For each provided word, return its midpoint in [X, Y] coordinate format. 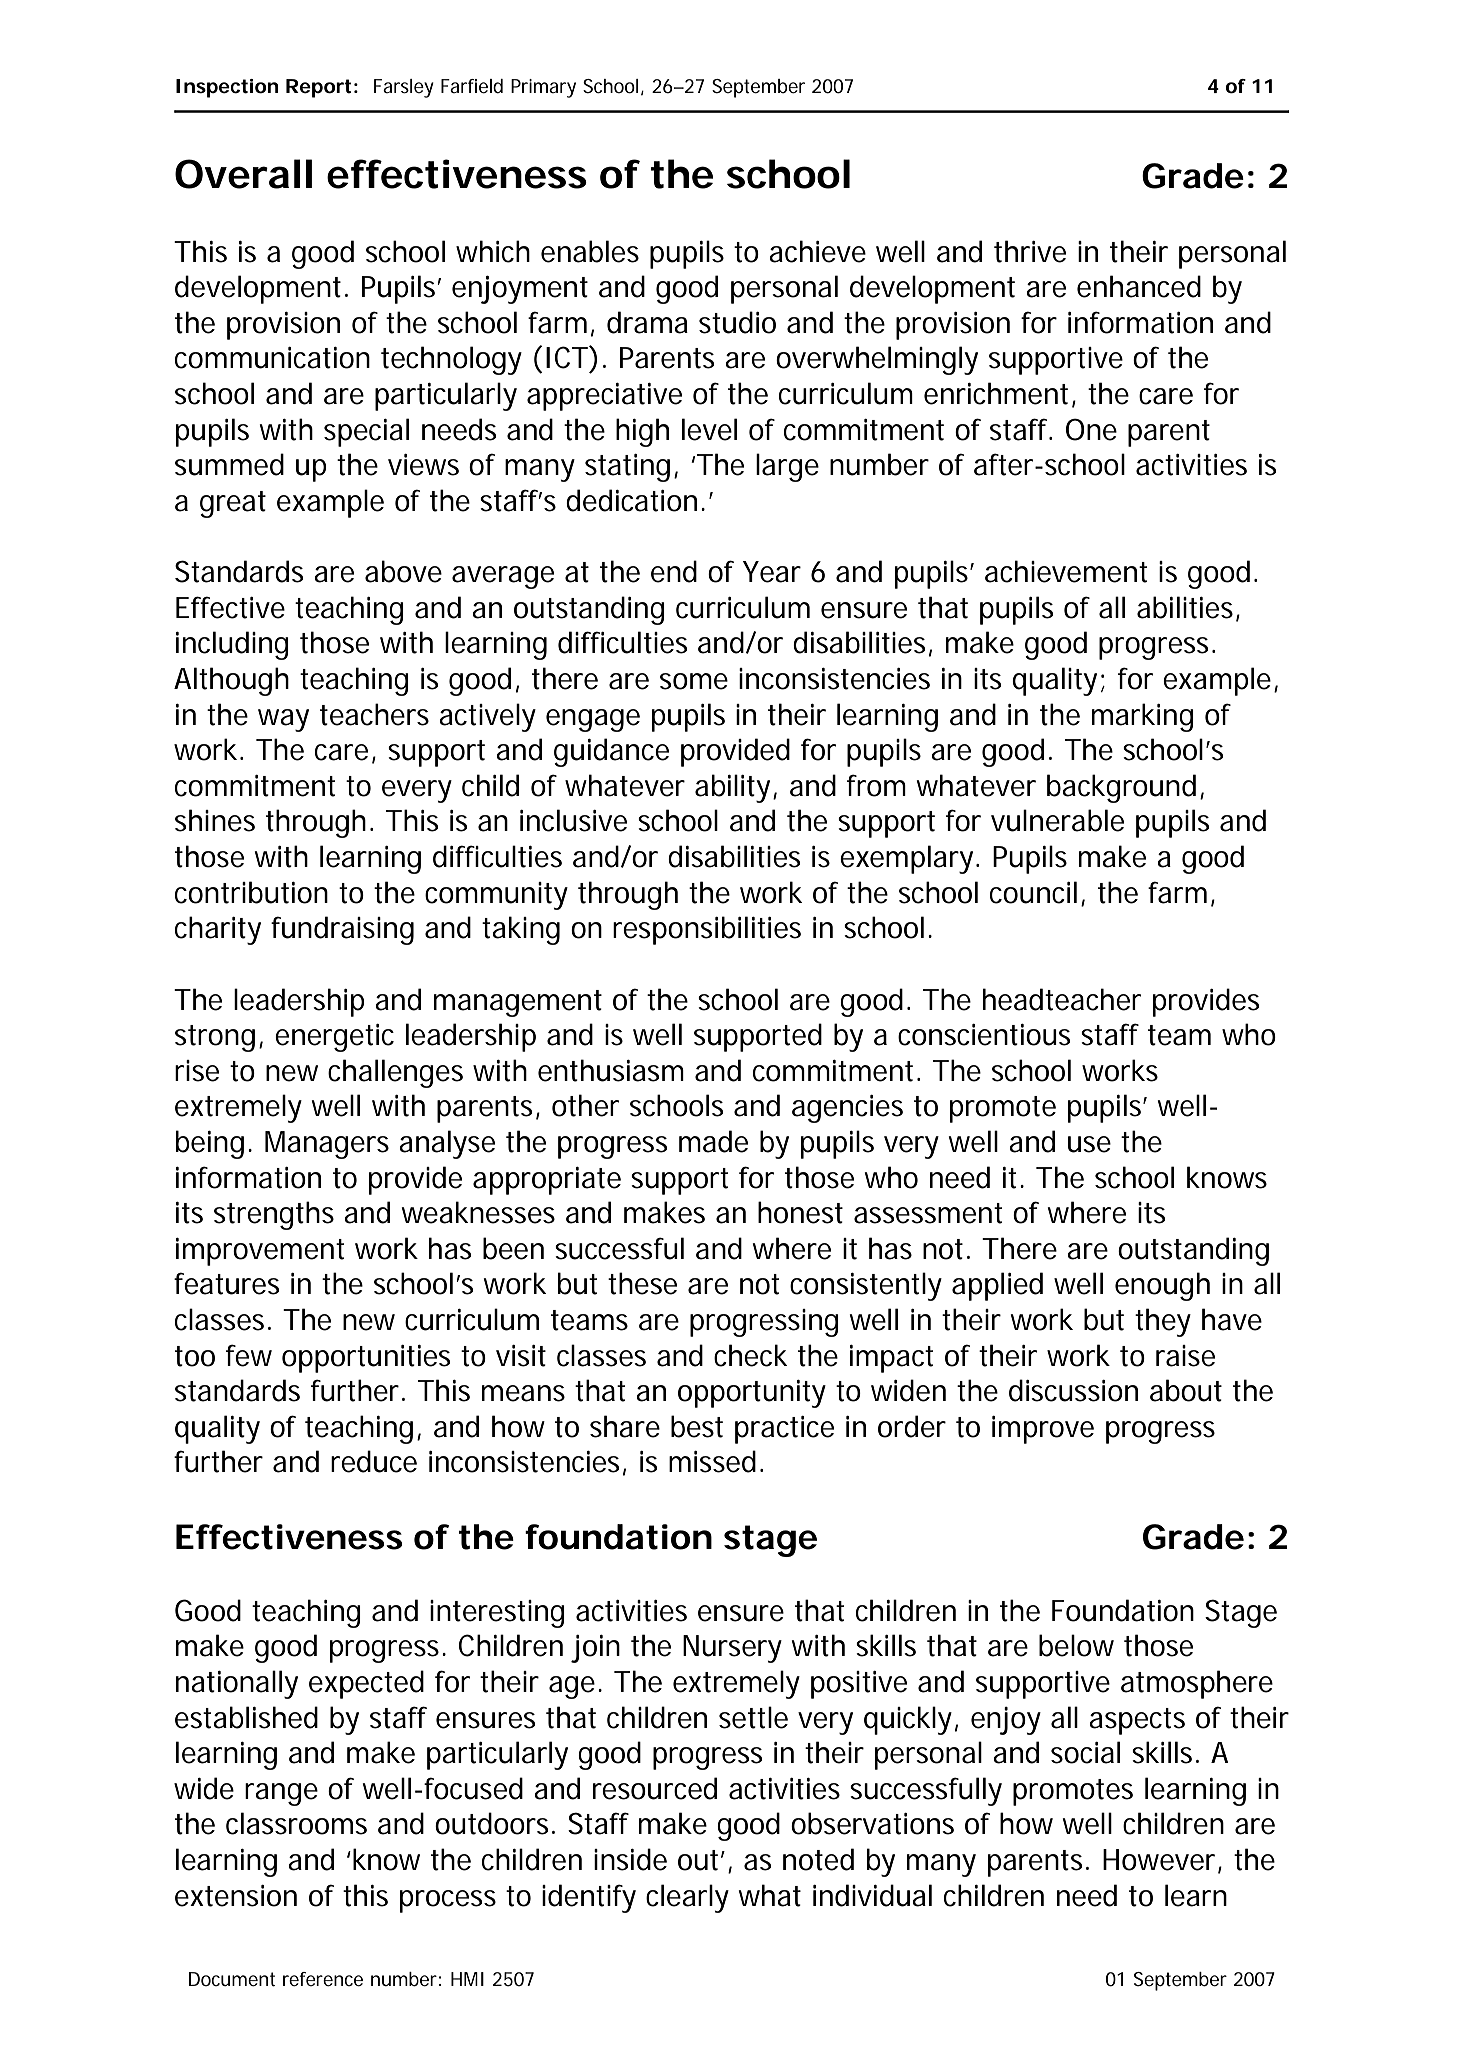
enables [590, 251]
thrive [1030, 251]
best [697, 1426]
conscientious [984, 1035]
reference [323, 1979]
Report [318, 88]
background [1121, 788]
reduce [374, 1461]
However [1159, 1860]
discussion [1073, 1390]
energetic [334, 1038]
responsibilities [707, 930]
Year [772, 572]
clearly [687, 1898]
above [403, 571]
